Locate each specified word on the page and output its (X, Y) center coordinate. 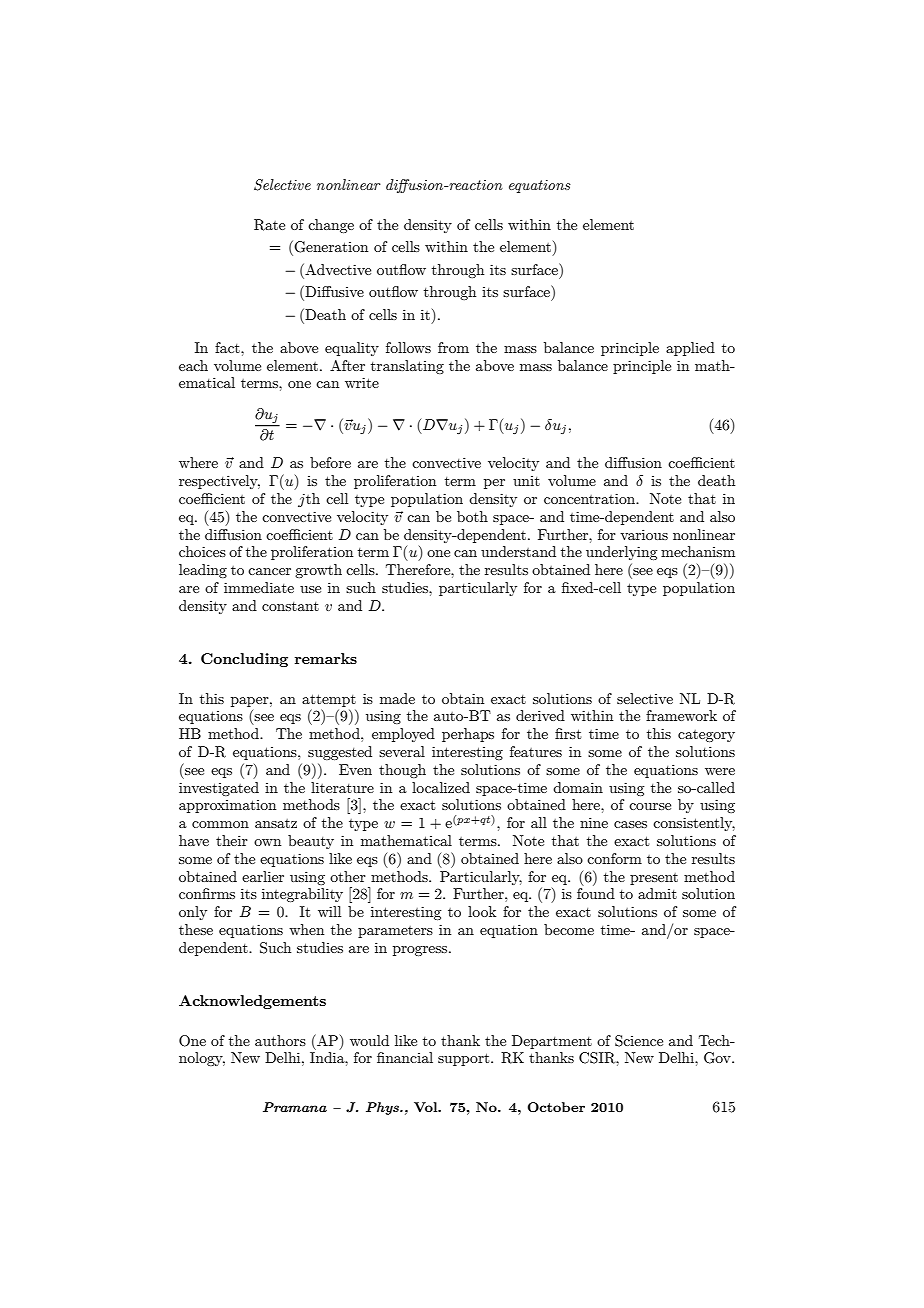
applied (690, 349)
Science (639, 1041)
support (465, 1059)
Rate (269, 225)
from (453, 347)
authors (280, 1040)
